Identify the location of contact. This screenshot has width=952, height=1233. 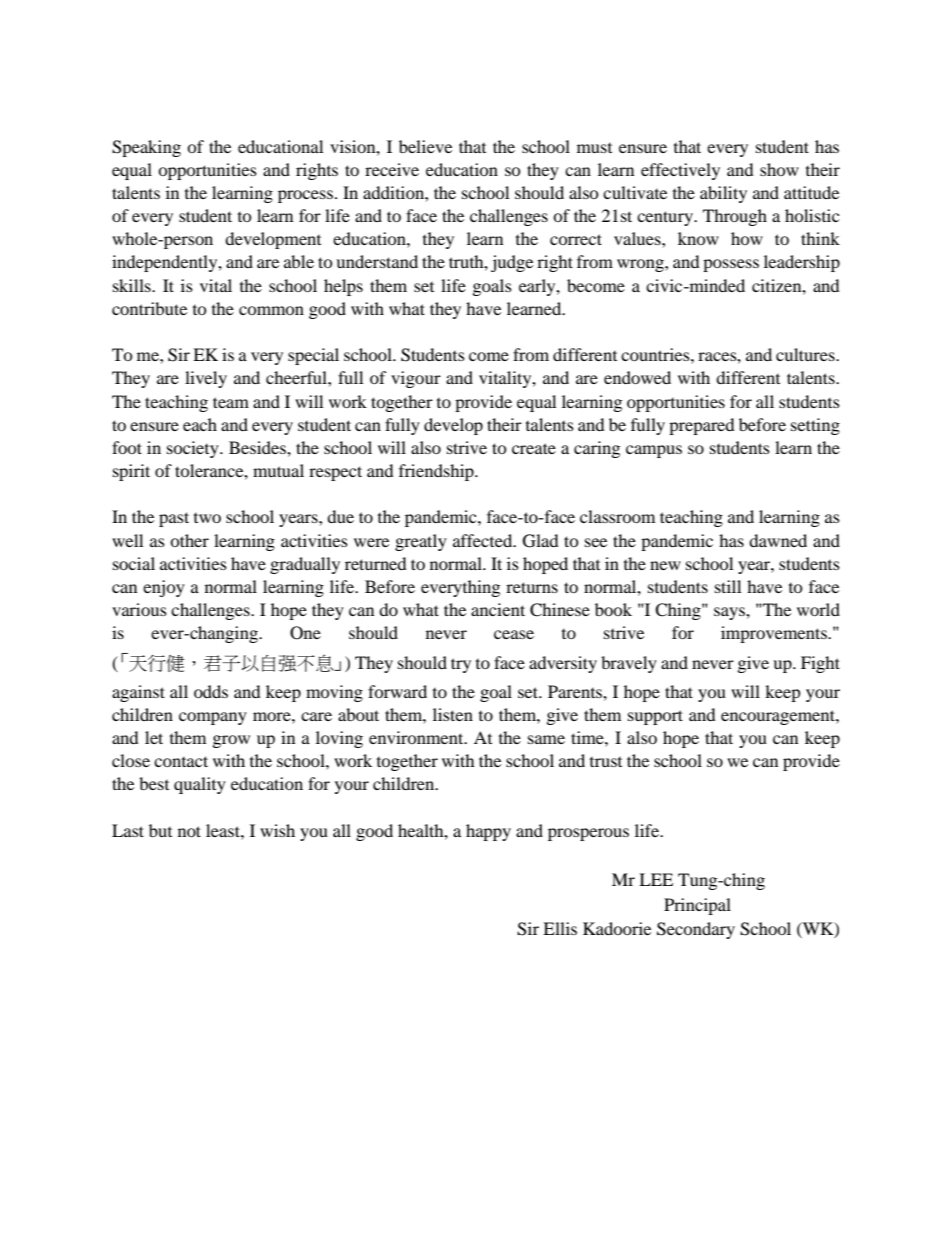
(181, 761).
